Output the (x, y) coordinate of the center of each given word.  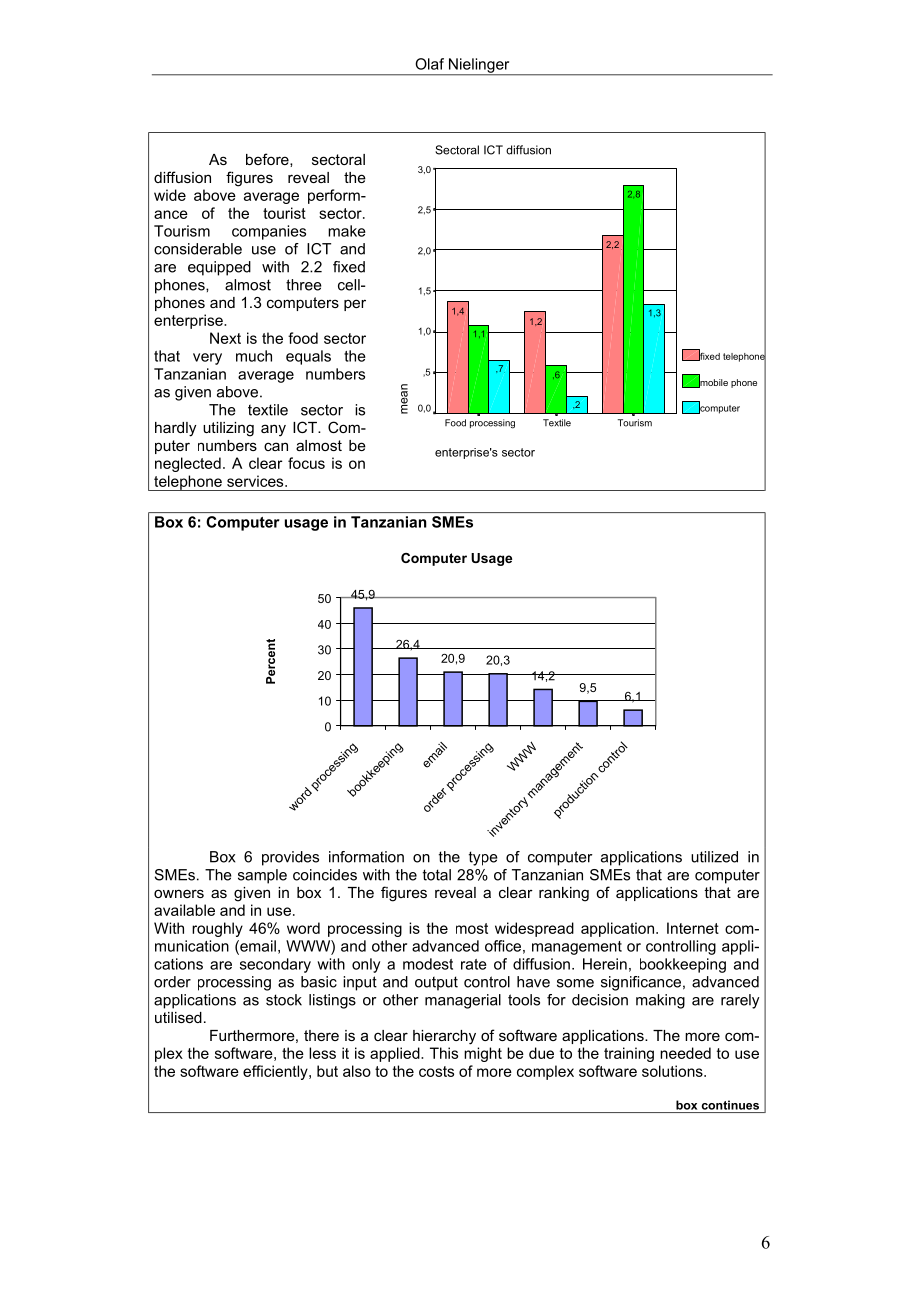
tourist (284, 213)
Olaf (429, 64)
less (322, 1053)
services (256, 481)
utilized (714, 857)
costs (436, 1071)
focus (306, 463)
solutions (673, 1071)
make (347, 231)
